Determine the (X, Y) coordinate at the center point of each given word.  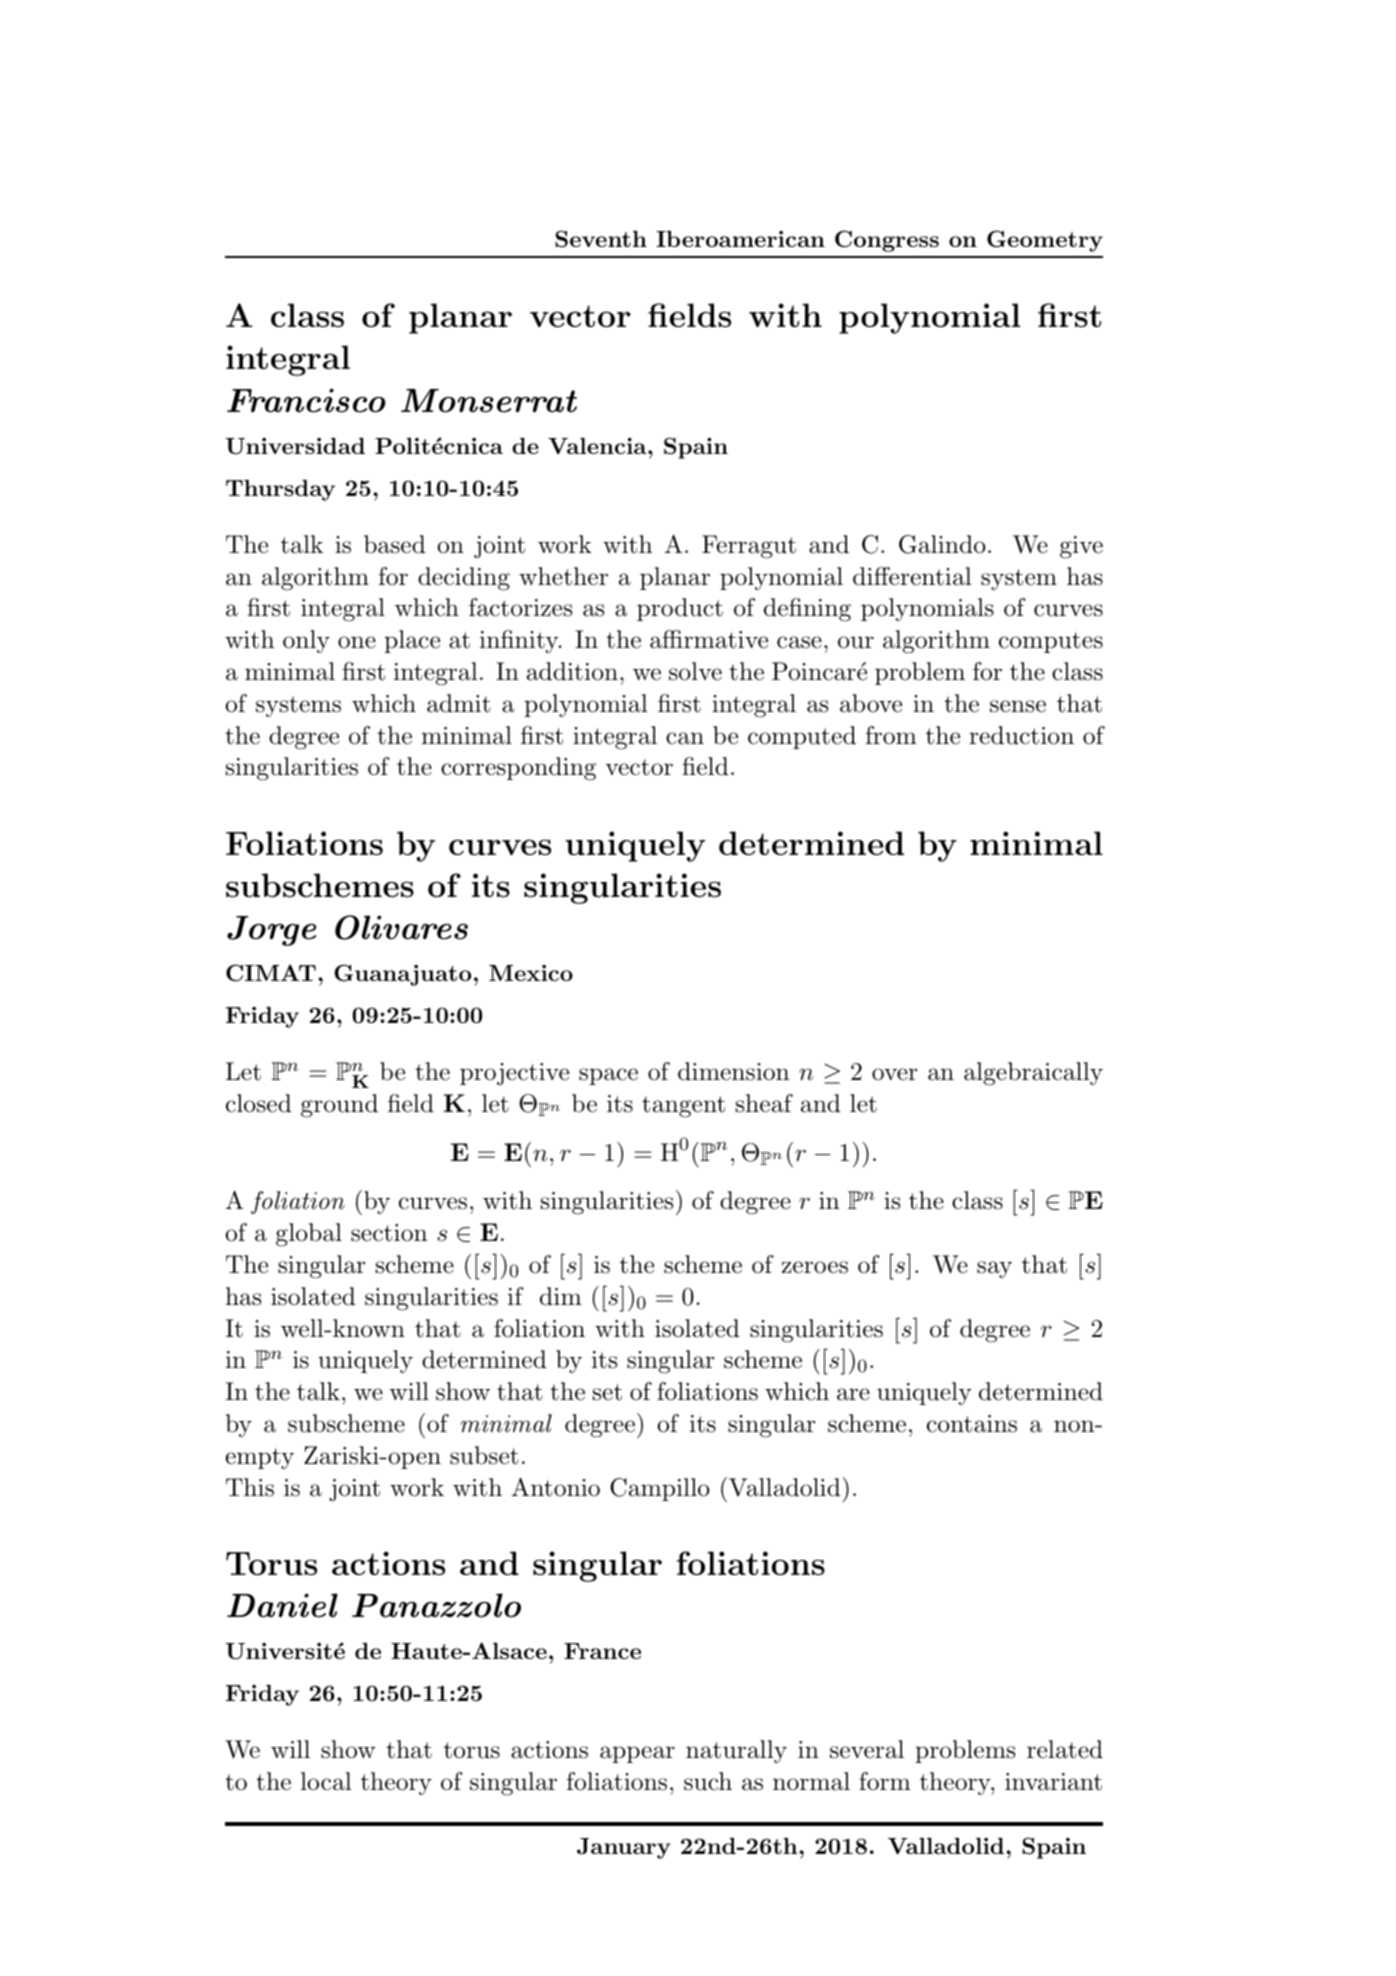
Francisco (306, 400)
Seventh (601, 239)
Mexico (531, 973)
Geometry (1045, 241)
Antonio (556, 1487)
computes (1051, 642)
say (994, 1269)
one (357, 642)
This (250, 1487)
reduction (1021, 735)
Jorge (271, 931)
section (389, 1233)
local (326, 1781)
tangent (683, 1107)
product (680, 609)
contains (972, 1424)
